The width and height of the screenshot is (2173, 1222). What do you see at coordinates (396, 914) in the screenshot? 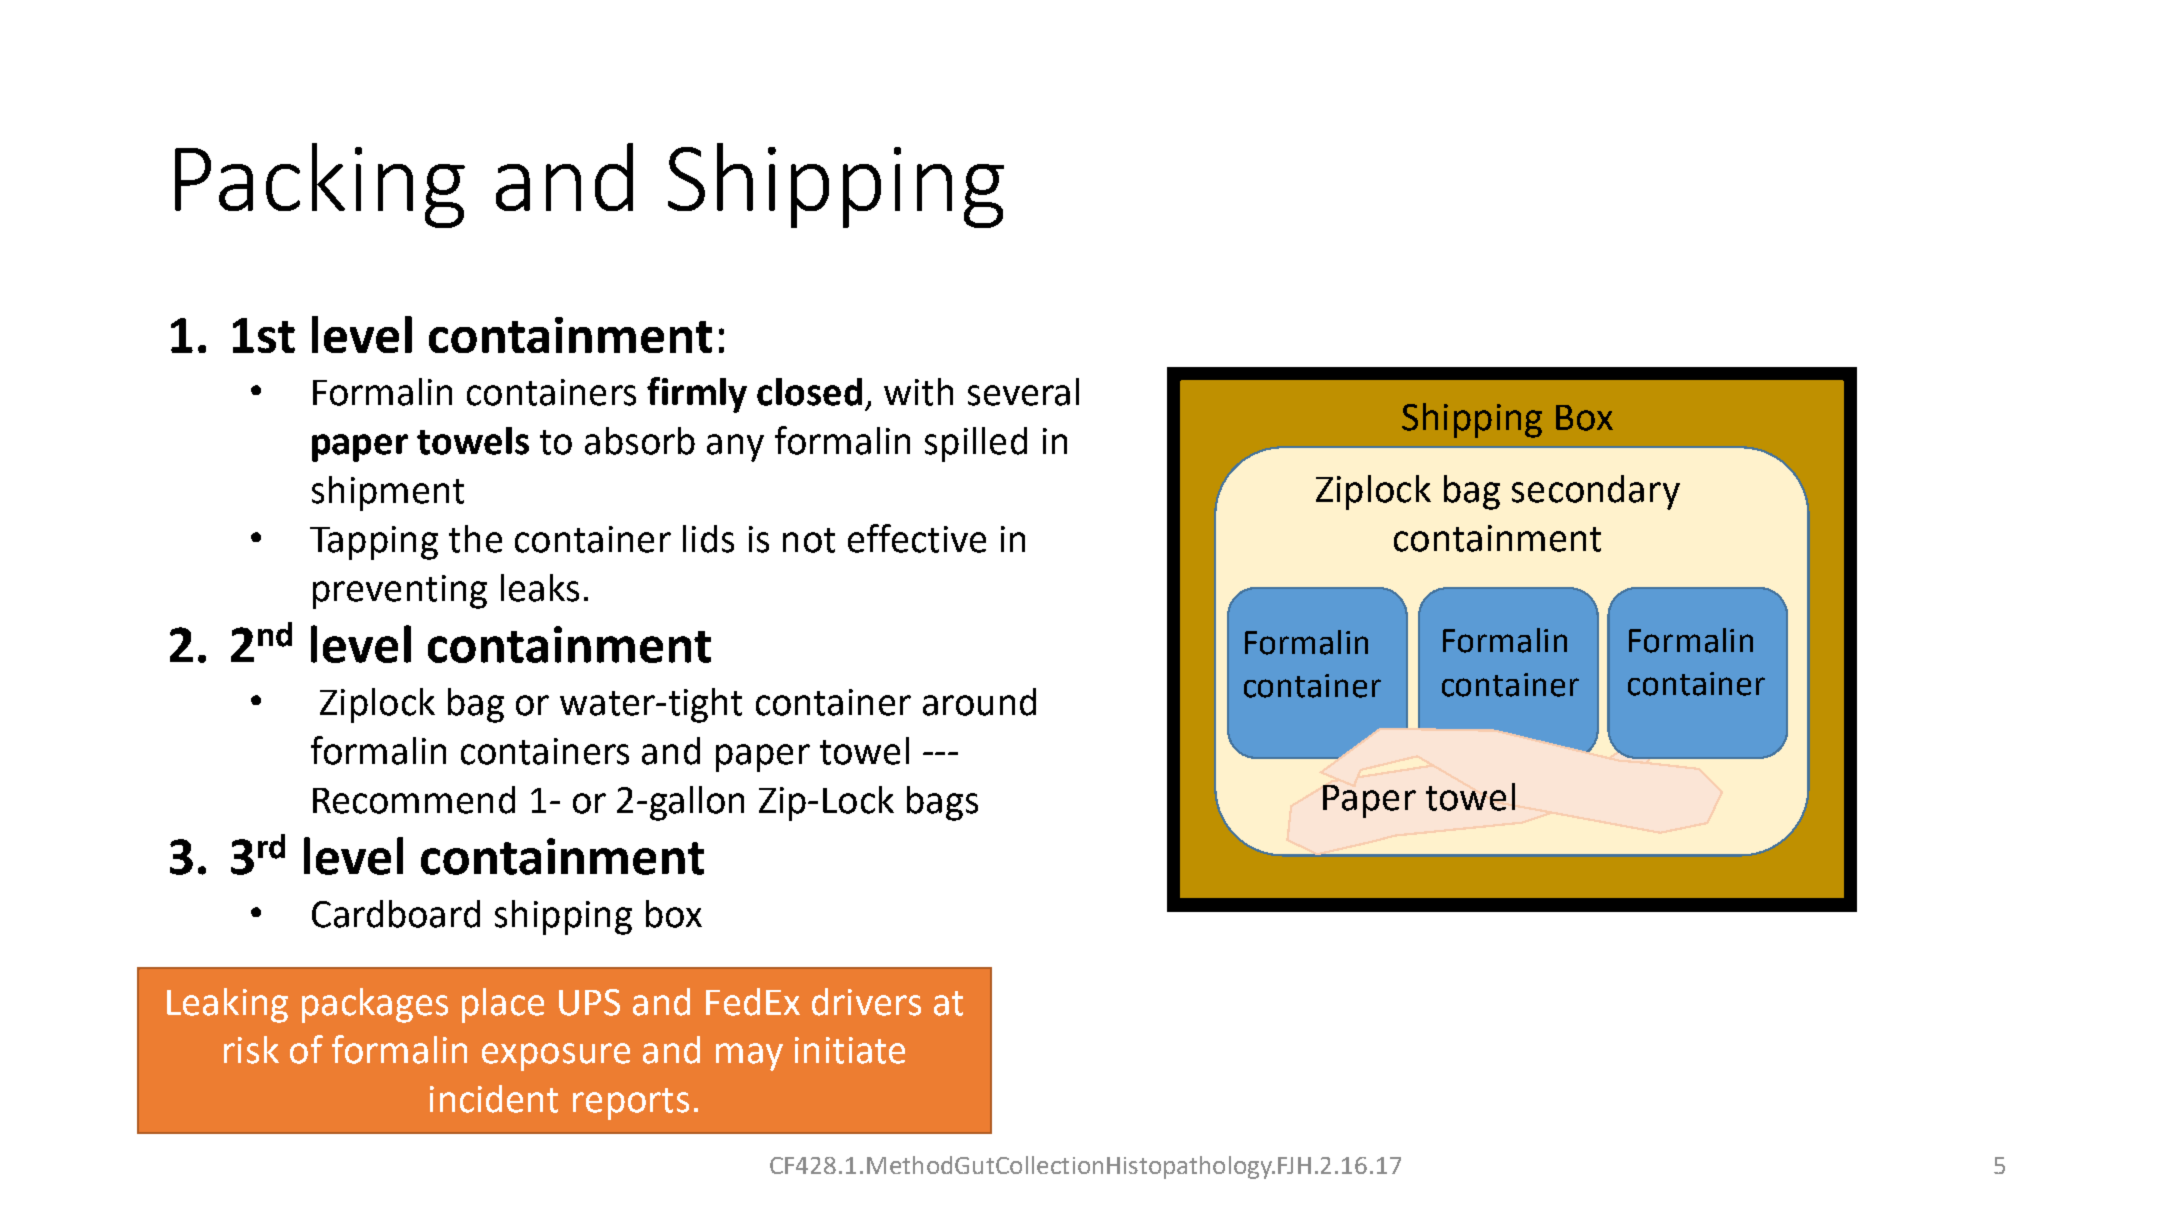
I see `Cardboard` at bounding box center [396, 914].
